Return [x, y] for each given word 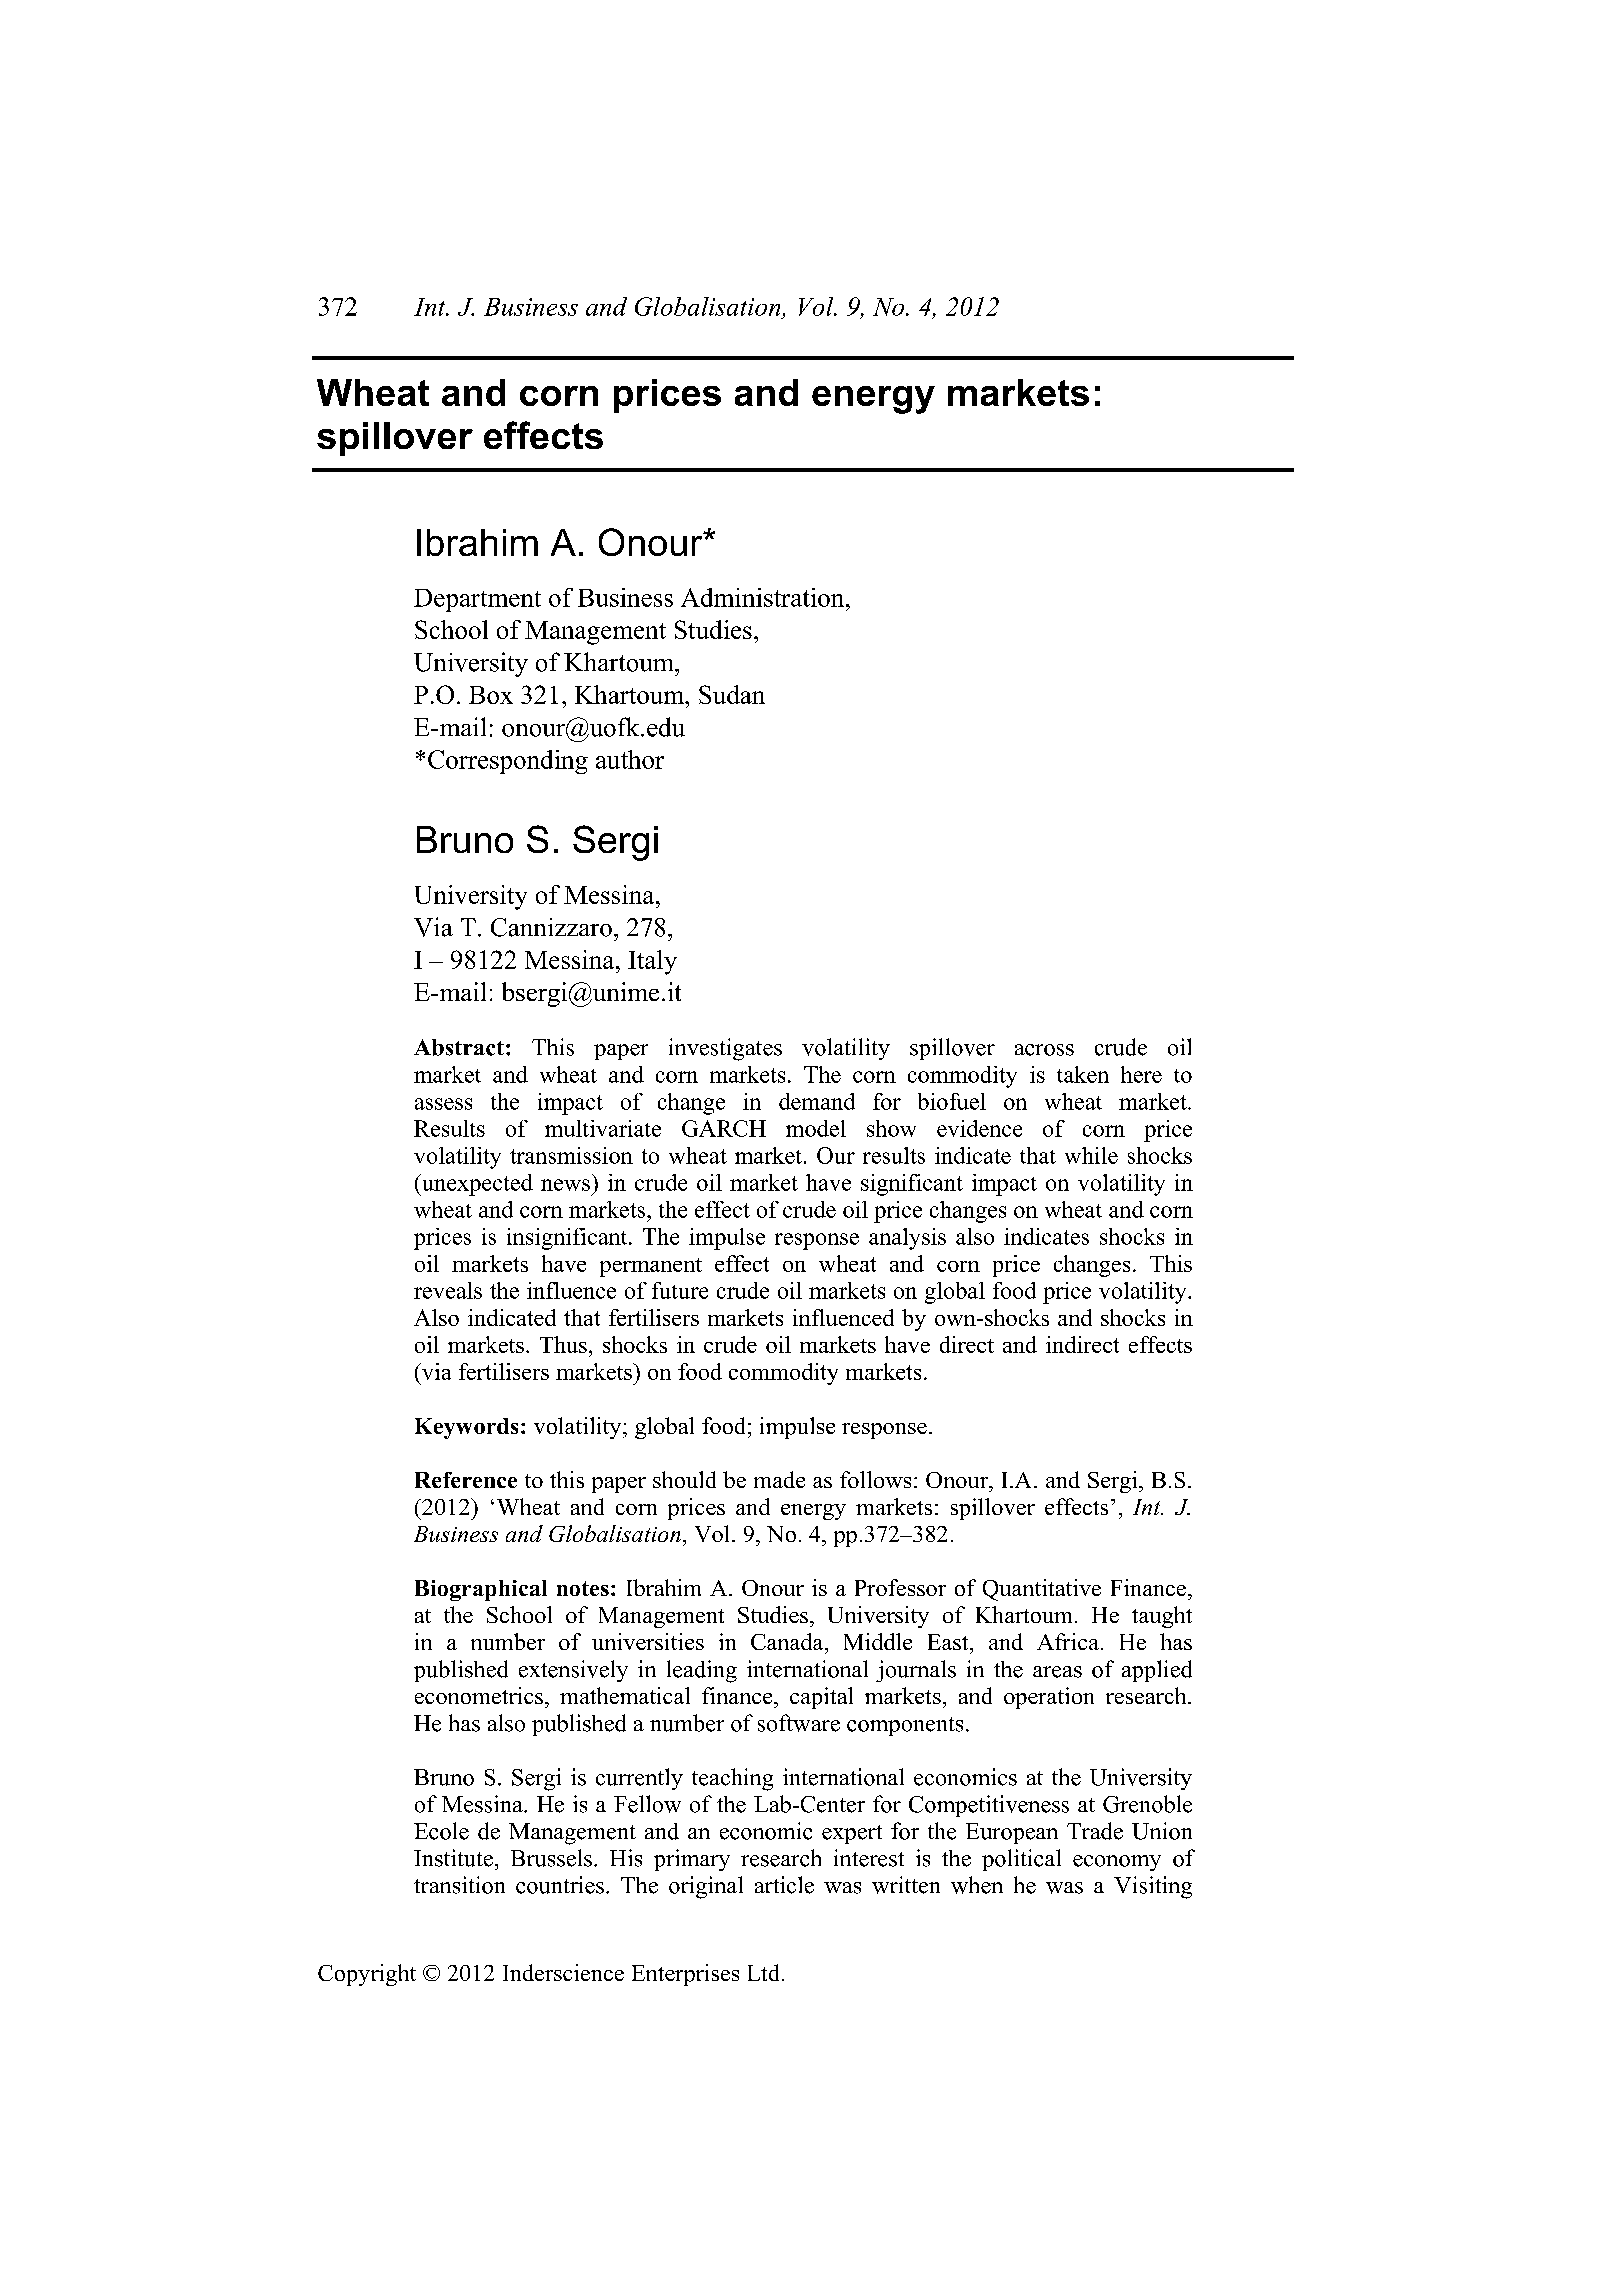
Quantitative [1042, 1590]
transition [459, 1885]
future [680, 1290]
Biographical [481, 1590]
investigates [725, 1049]
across [1044, 1050]
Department [477, 600]
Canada [788, 1641]
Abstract [459, 1047]
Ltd [765, 1972]
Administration [764, 597]
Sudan [732, 694]
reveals [448, 1290]
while [1091, 1155]
